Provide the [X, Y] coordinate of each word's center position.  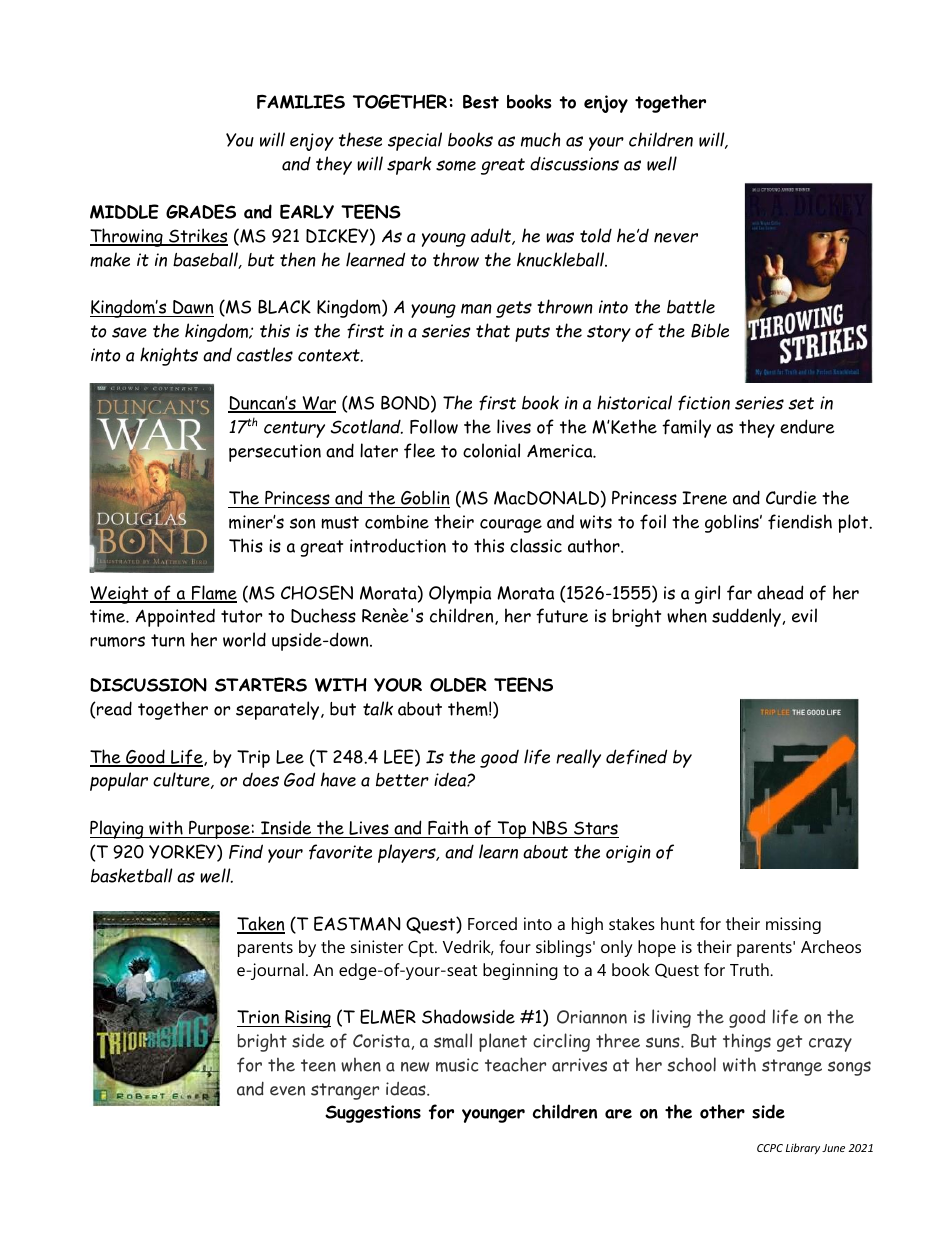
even [287, 1091]
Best [481, 102]
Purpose [219, 830]
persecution [275, 453]
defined [636, 756]
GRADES [201, 211]
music [457, 1065]
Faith [448, 829]
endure [807, 426]
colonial [491, 450]
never [676, 238]
